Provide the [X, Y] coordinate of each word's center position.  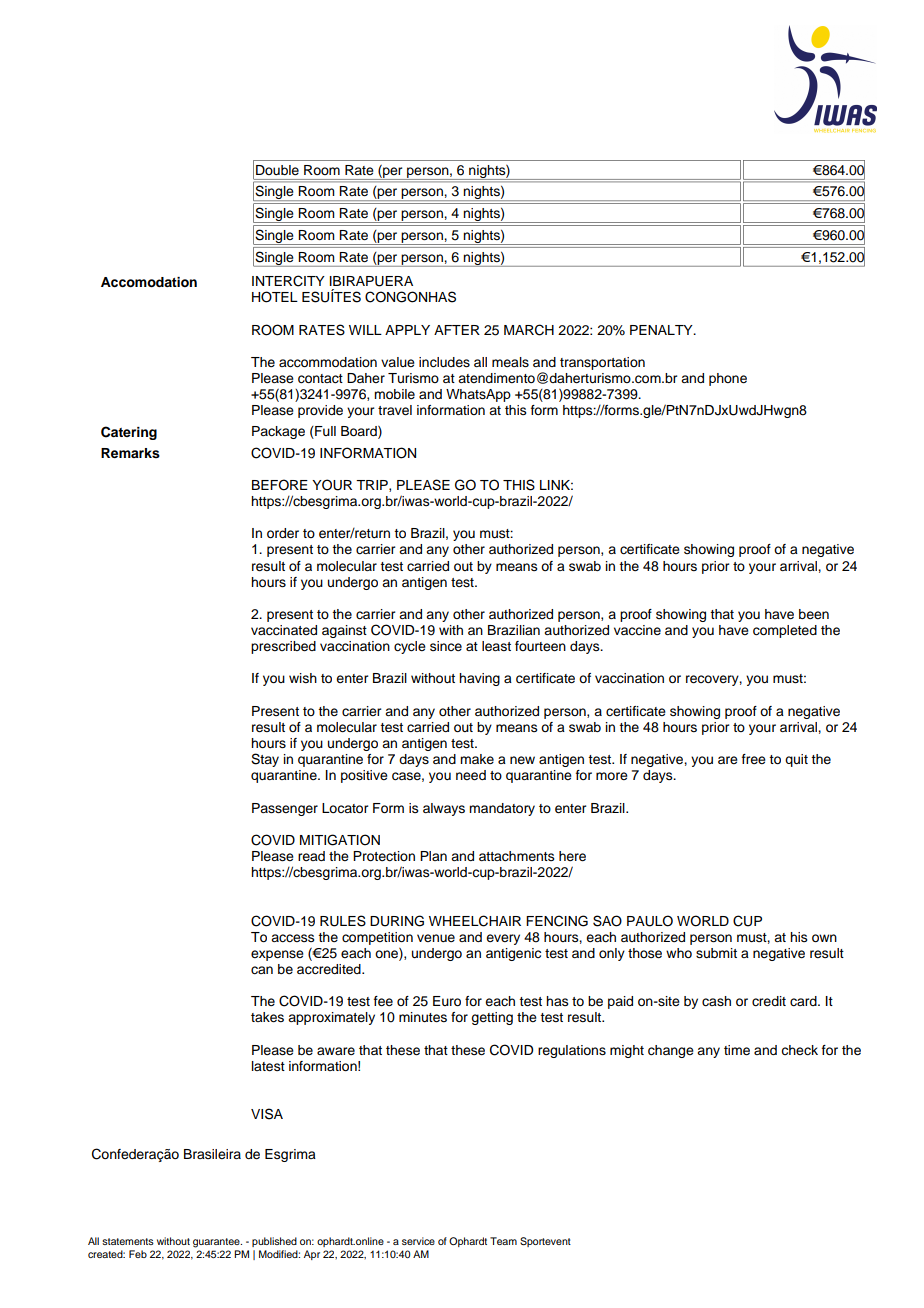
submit [716, 953]
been [814, 614]
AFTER [457, 330]
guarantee [217, 1243]
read [311, 856]
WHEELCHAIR [475, 921]
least [496, 646]
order [283, 533]
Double [277, 170]
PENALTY [662, 330]
